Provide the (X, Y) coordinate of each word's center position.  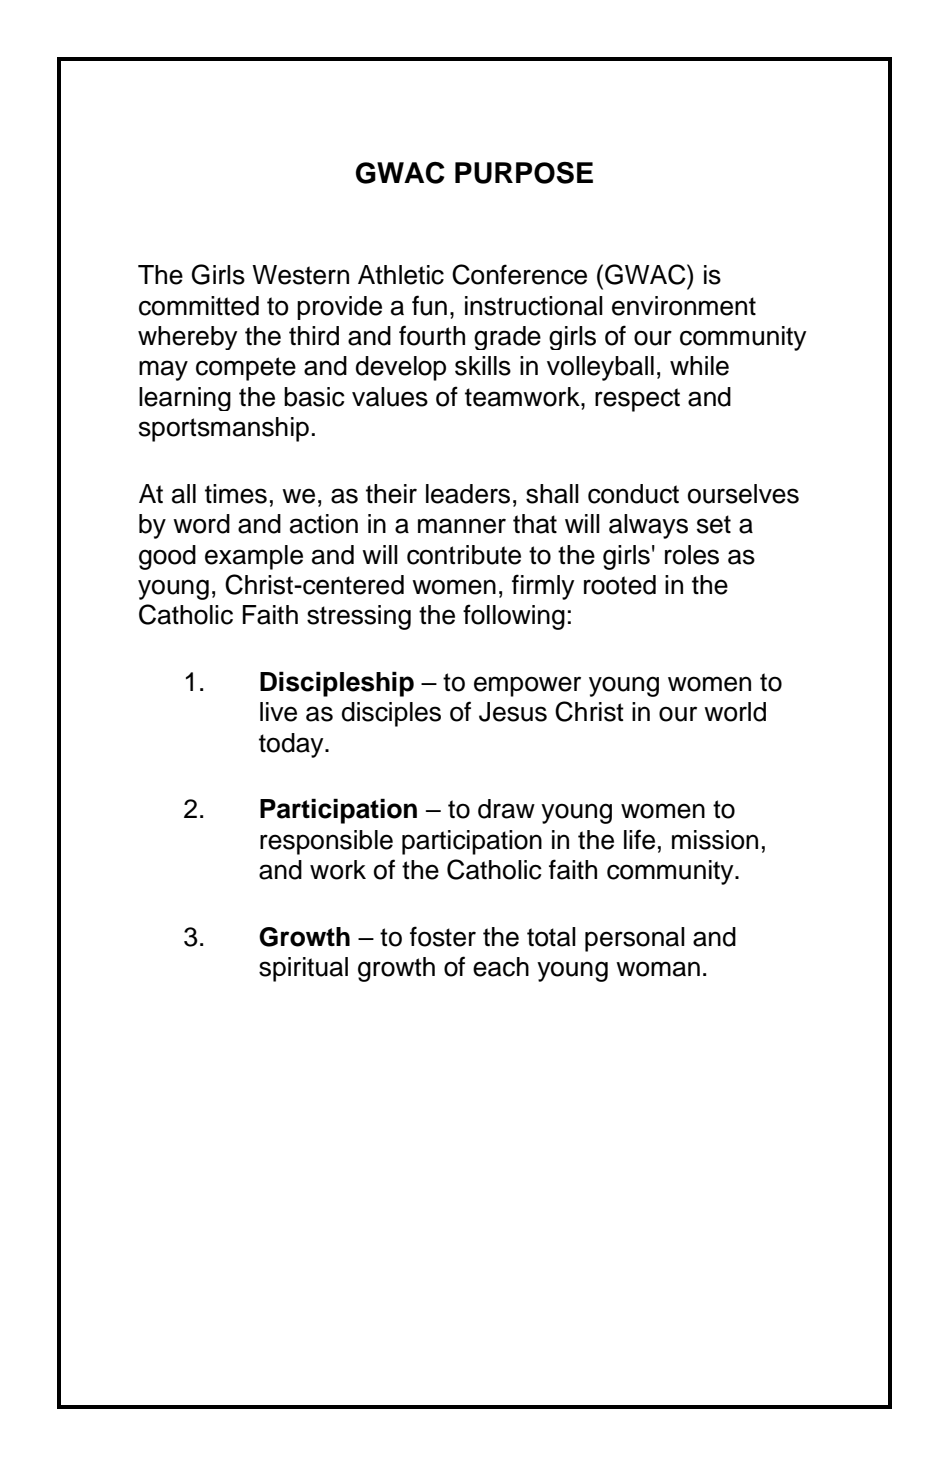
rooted (620, 585)
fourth (432, 335)
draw (506, 809)
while (699, 366)
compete (246, 369)
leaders (468, 494)
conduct (633, 494)
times (236, 494)
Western (300, 275)
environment (684, 306)
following (514, 617)
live (278, 712)
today (292, 745)
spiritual (303, 969)
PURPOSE (524, 173)
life (639, 839)
